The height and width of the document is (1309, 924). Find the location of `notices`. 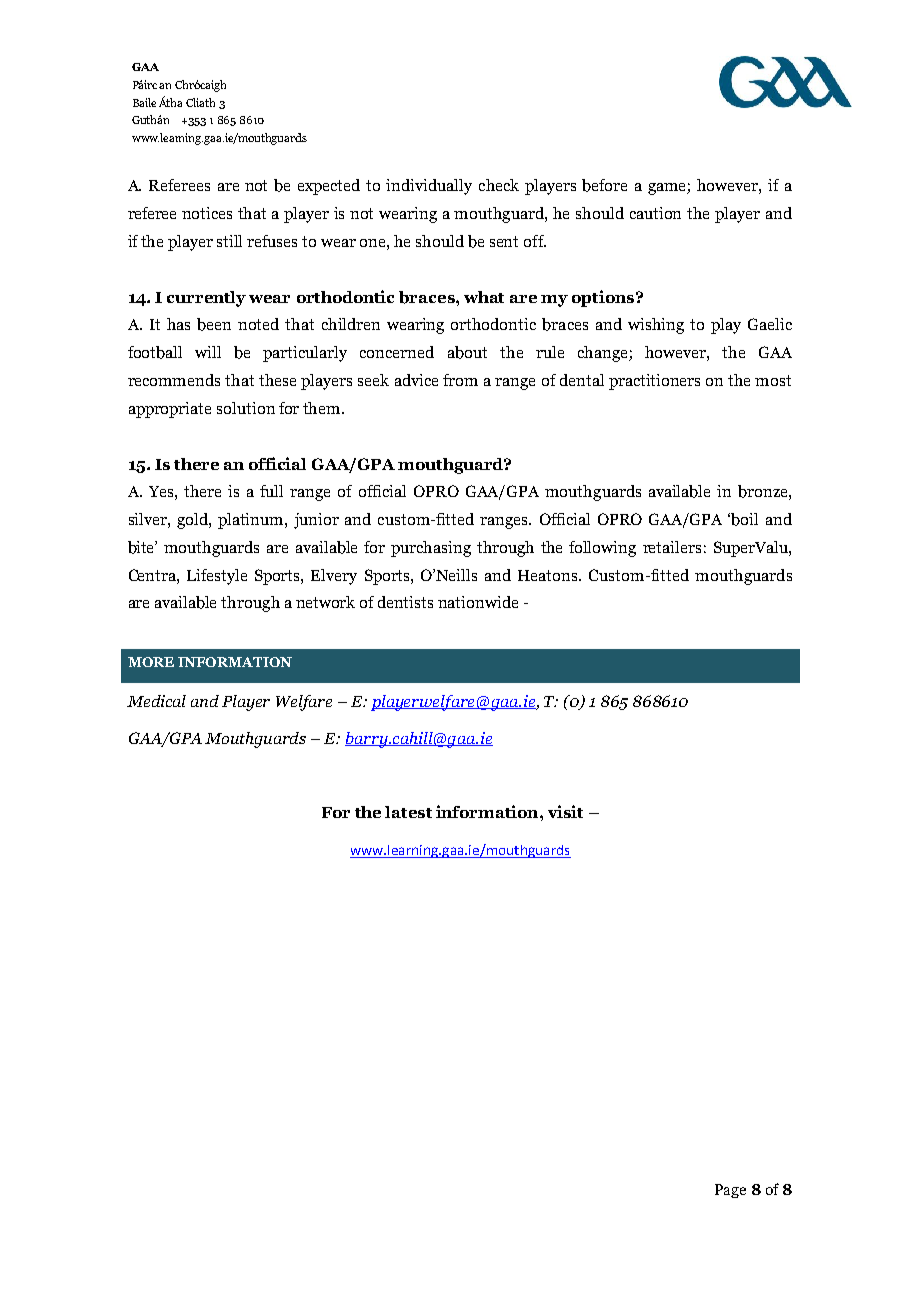

notices is located at coordinates (207, 213).
